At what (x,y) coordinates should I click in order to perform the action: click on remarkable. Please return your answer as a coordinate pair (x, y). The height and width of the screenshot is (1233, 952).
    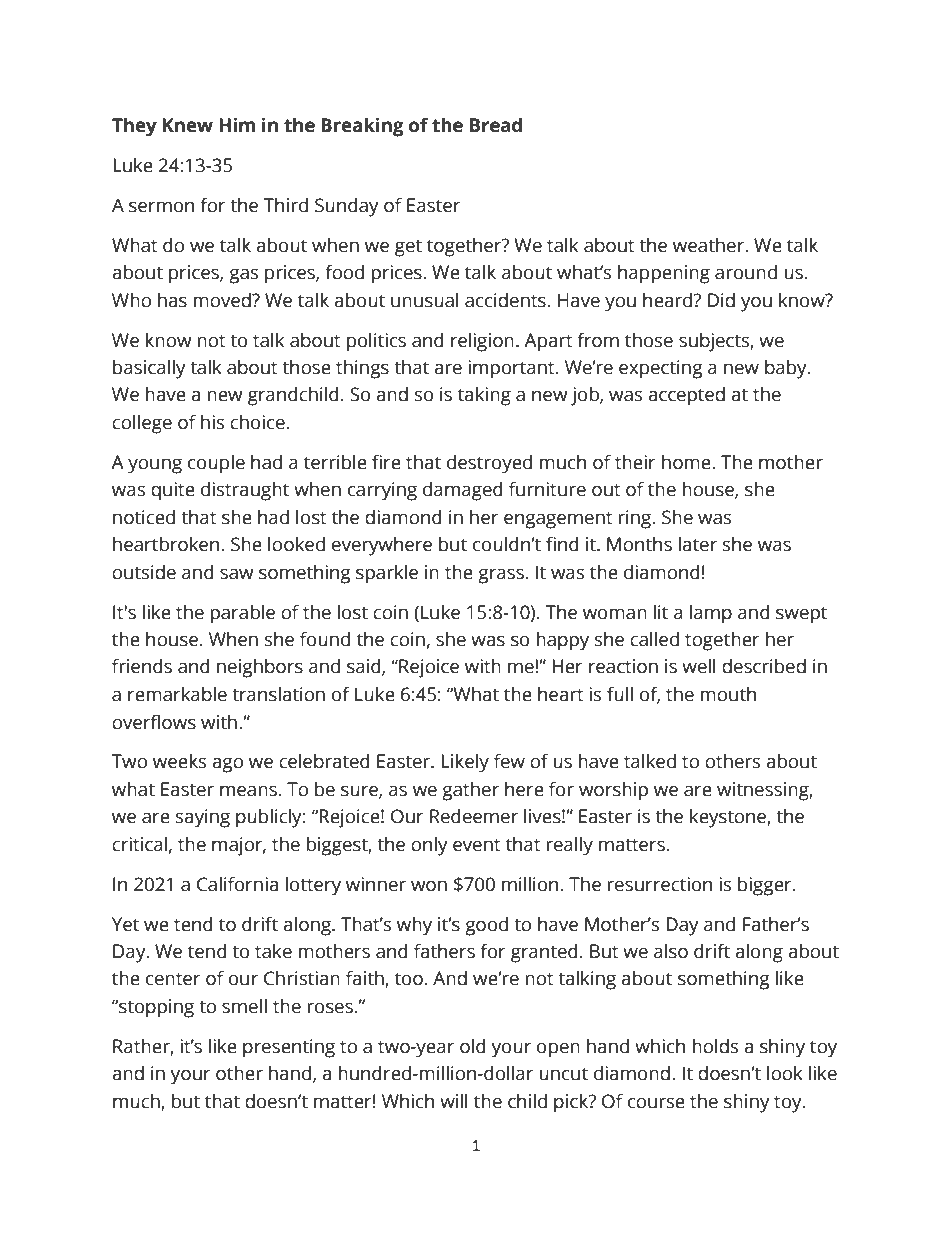
    Looking at the image, I should click on (177, 694).
